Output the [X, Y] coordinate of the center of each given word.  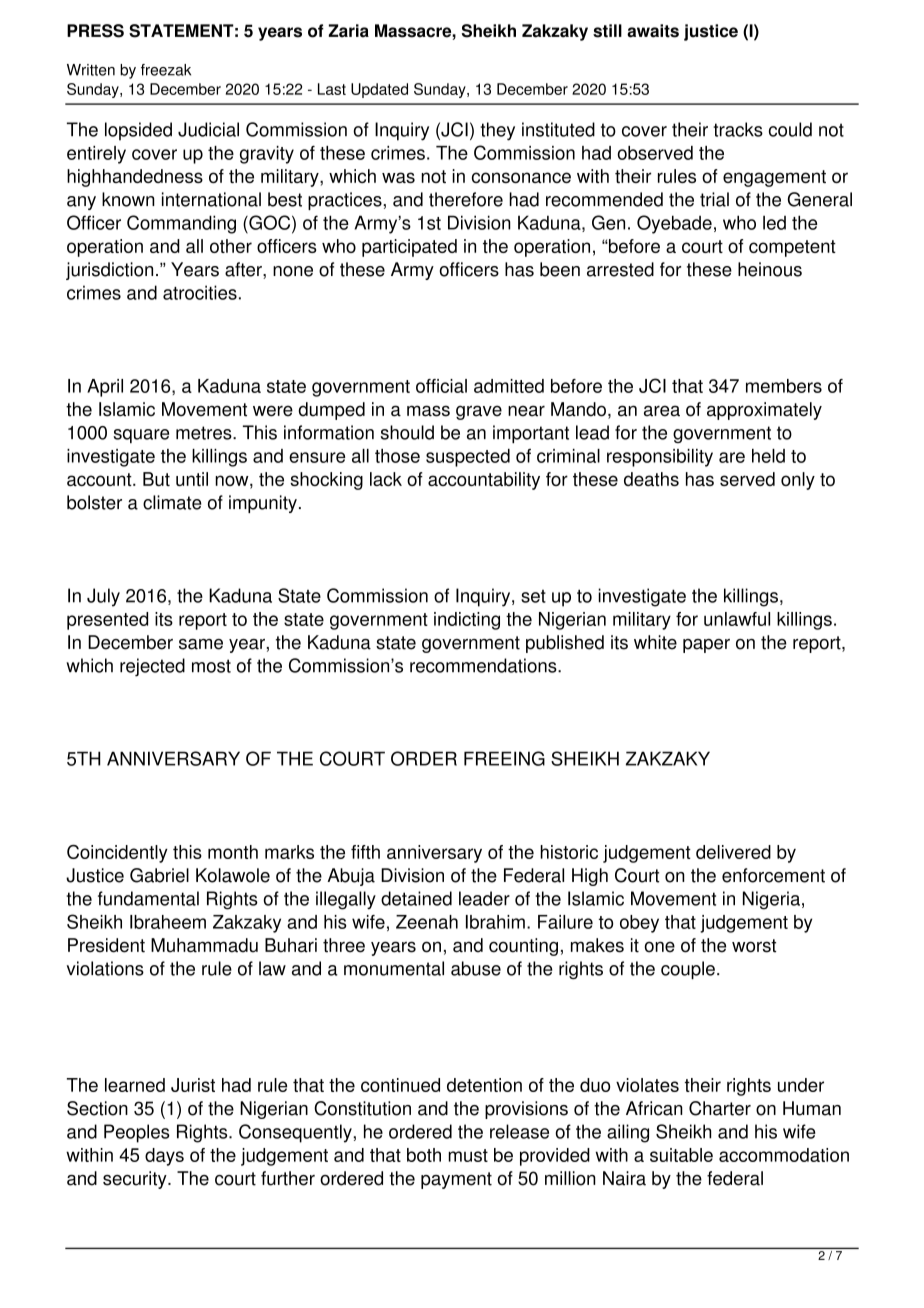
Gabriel [159, 875]
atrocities [200, 292]
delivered [733, 852]
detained [416, 898]
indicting [467, 621]
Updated [379, 90]
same [201, 644]
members [784, 386]
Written [91, 70]
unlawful [737, 619]
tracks [738, 129]
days [164, 1157]
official [441, 386]
